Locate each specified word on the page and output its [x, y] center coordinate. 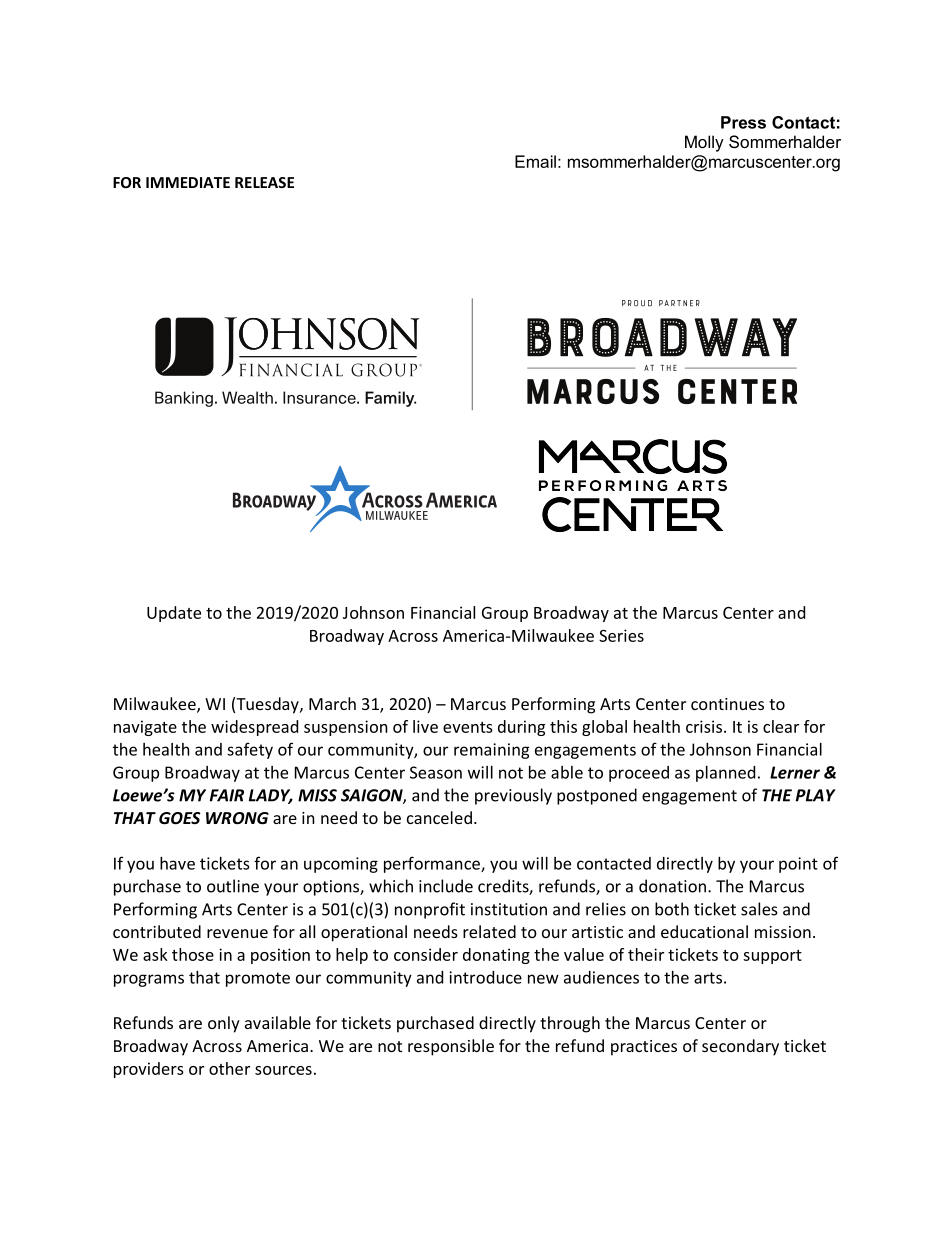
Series [621, 635]
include [446, 886]
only [224, 1024]
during [521, 728]
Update [174, 614]
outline [233, 886]
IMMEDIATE [188, 182]
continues [727, 704]
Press [743, 122]
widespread [254, 728]
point [798, 865]
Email [535, 161]
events [468, 727]
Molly [704, 143]
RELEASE [264, 182]
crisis [704, 726]
